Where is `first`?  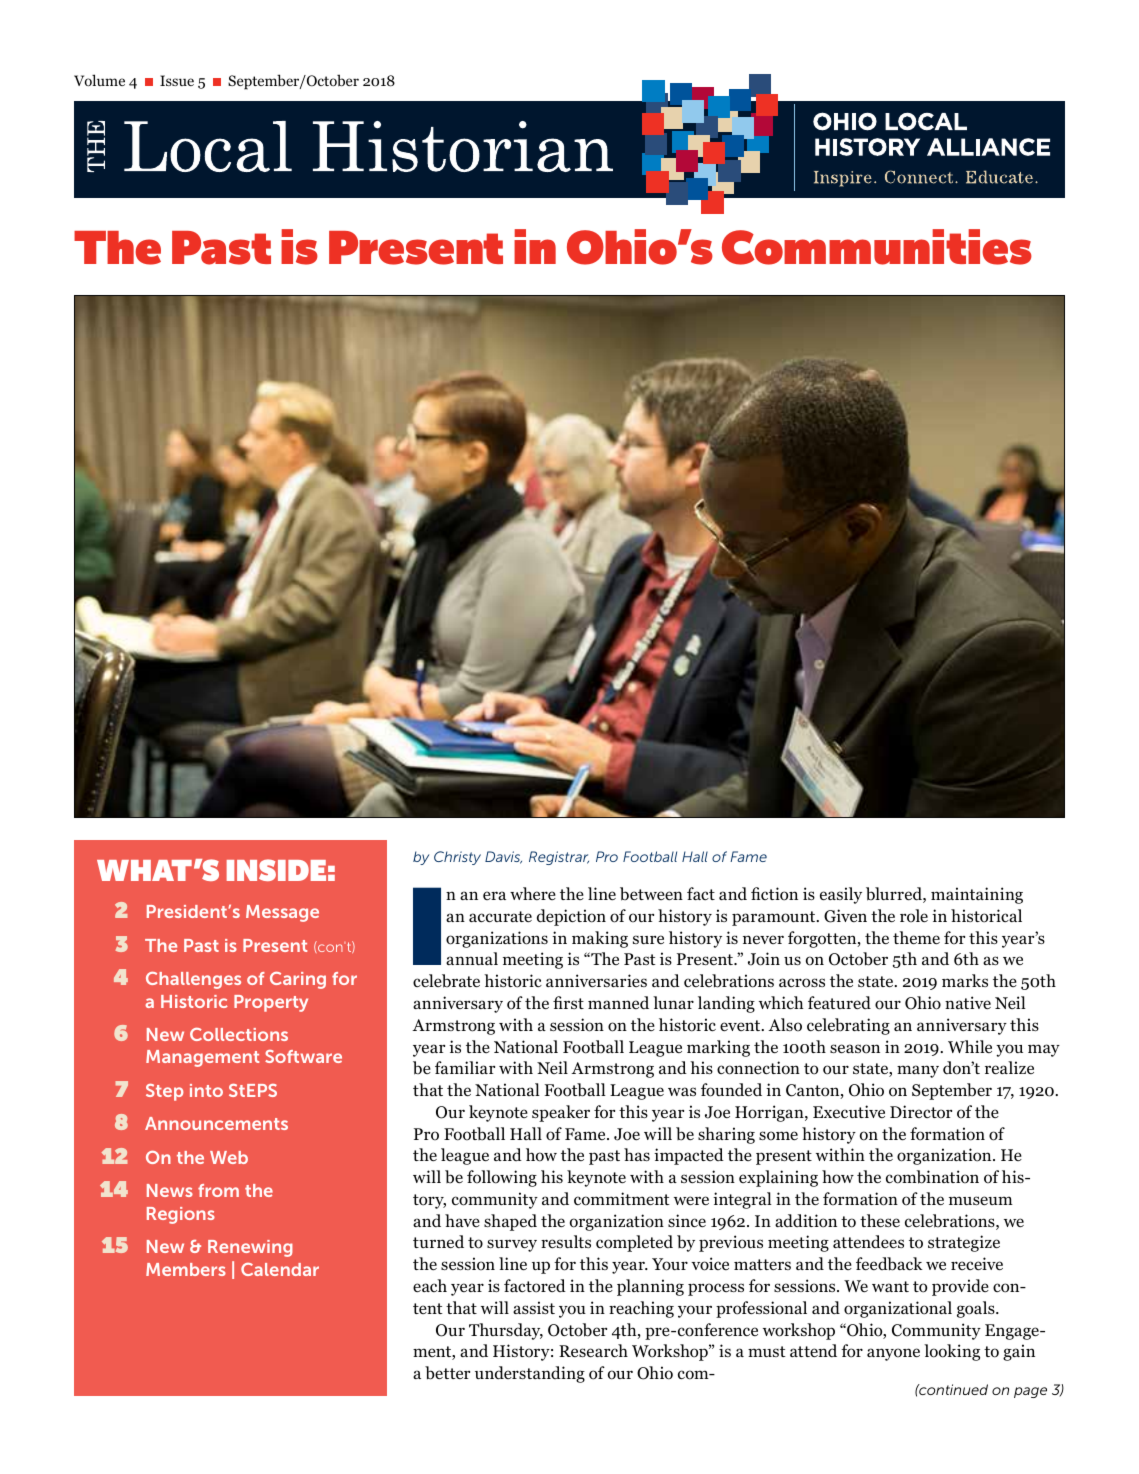 first is located at coordinates (568, 1002).
